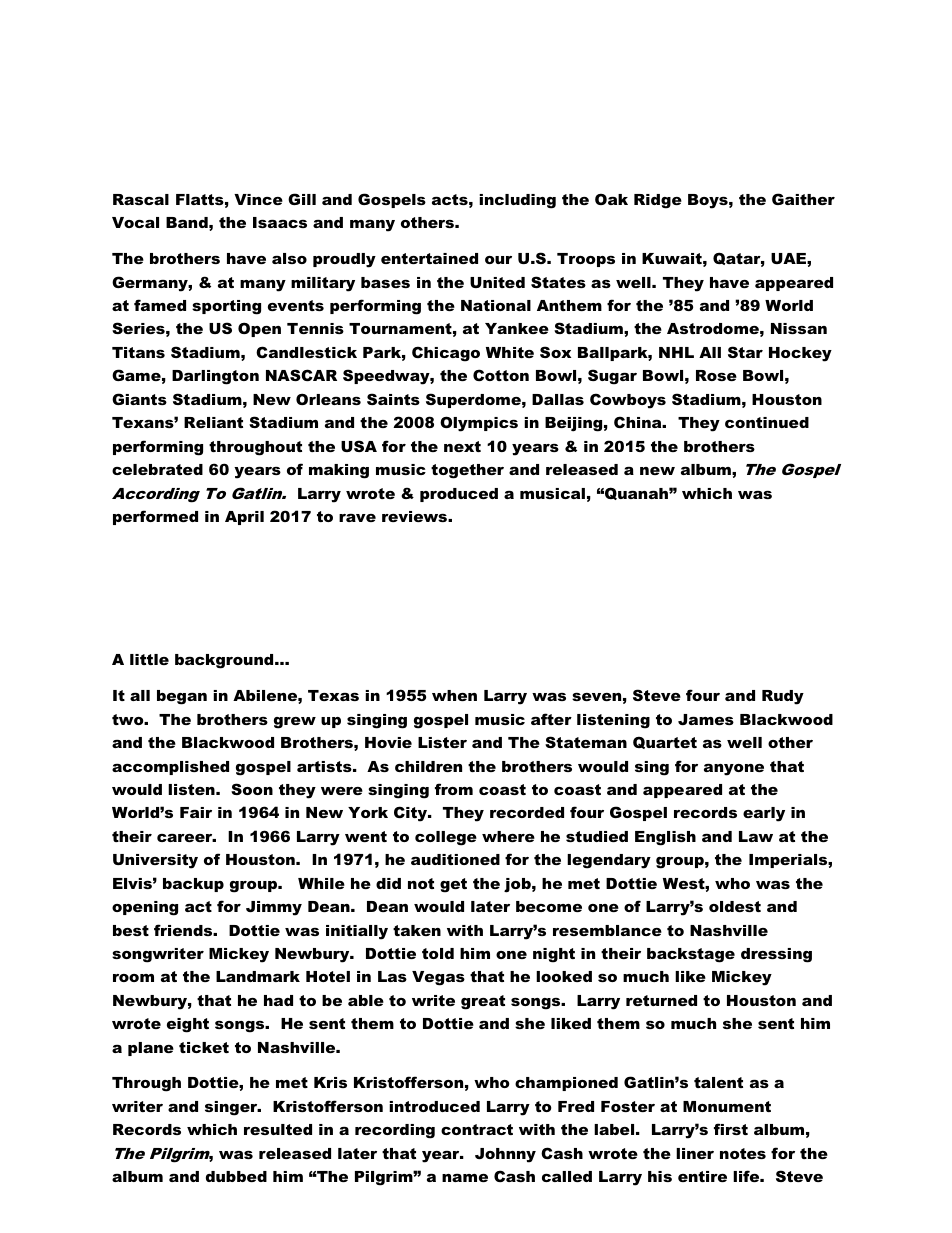 This image has width=952, height=1233. Describe the element at coordinates (258, 199) in the image. I see `Vince` at that location.
